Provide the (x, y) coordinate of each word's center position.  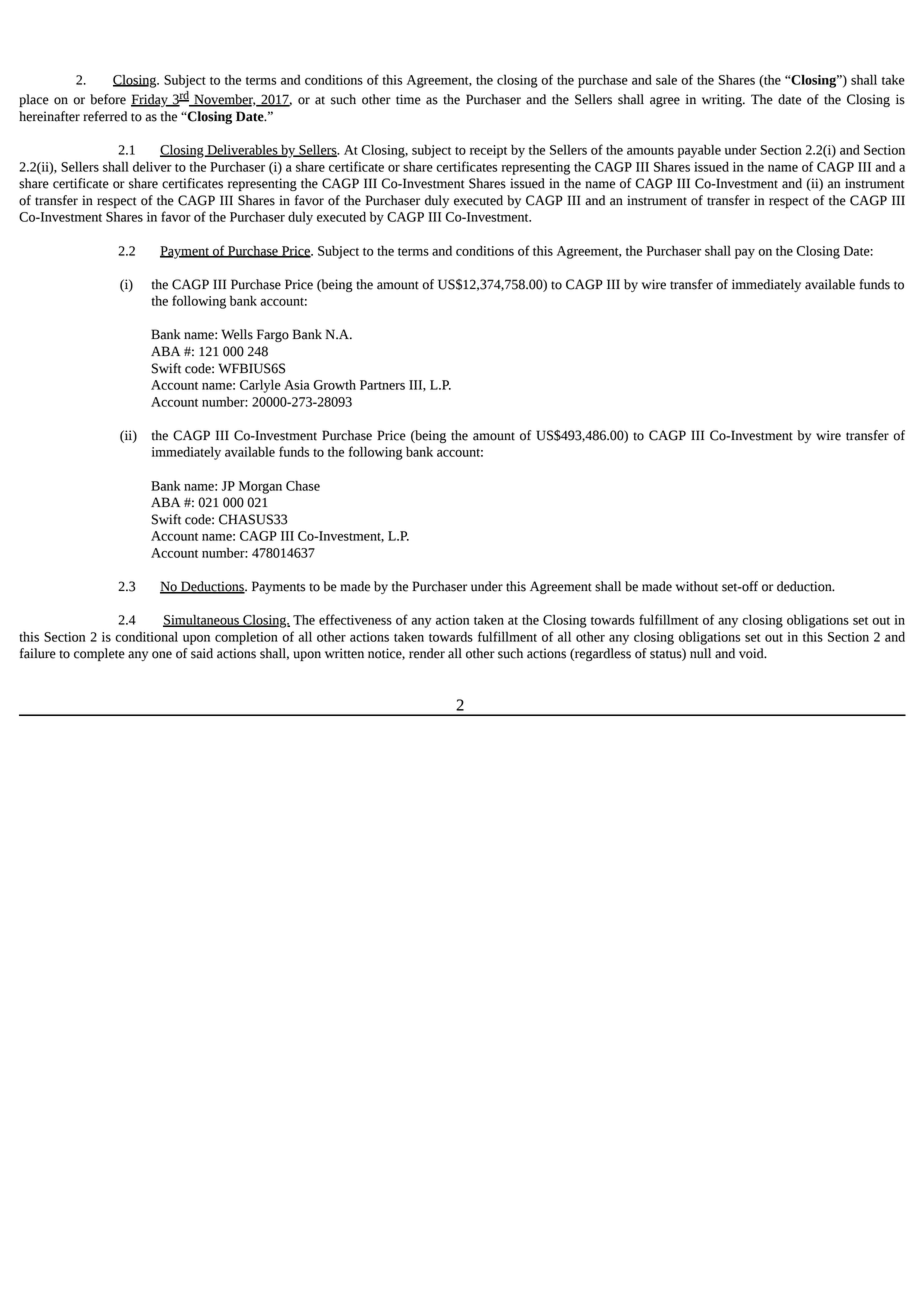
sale (666, 79)
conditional (146, 636)
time (408, 99)
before (108, 99)
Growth (335, 385)
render (427, 653)
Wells (237, 334)
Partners (382, 385)
